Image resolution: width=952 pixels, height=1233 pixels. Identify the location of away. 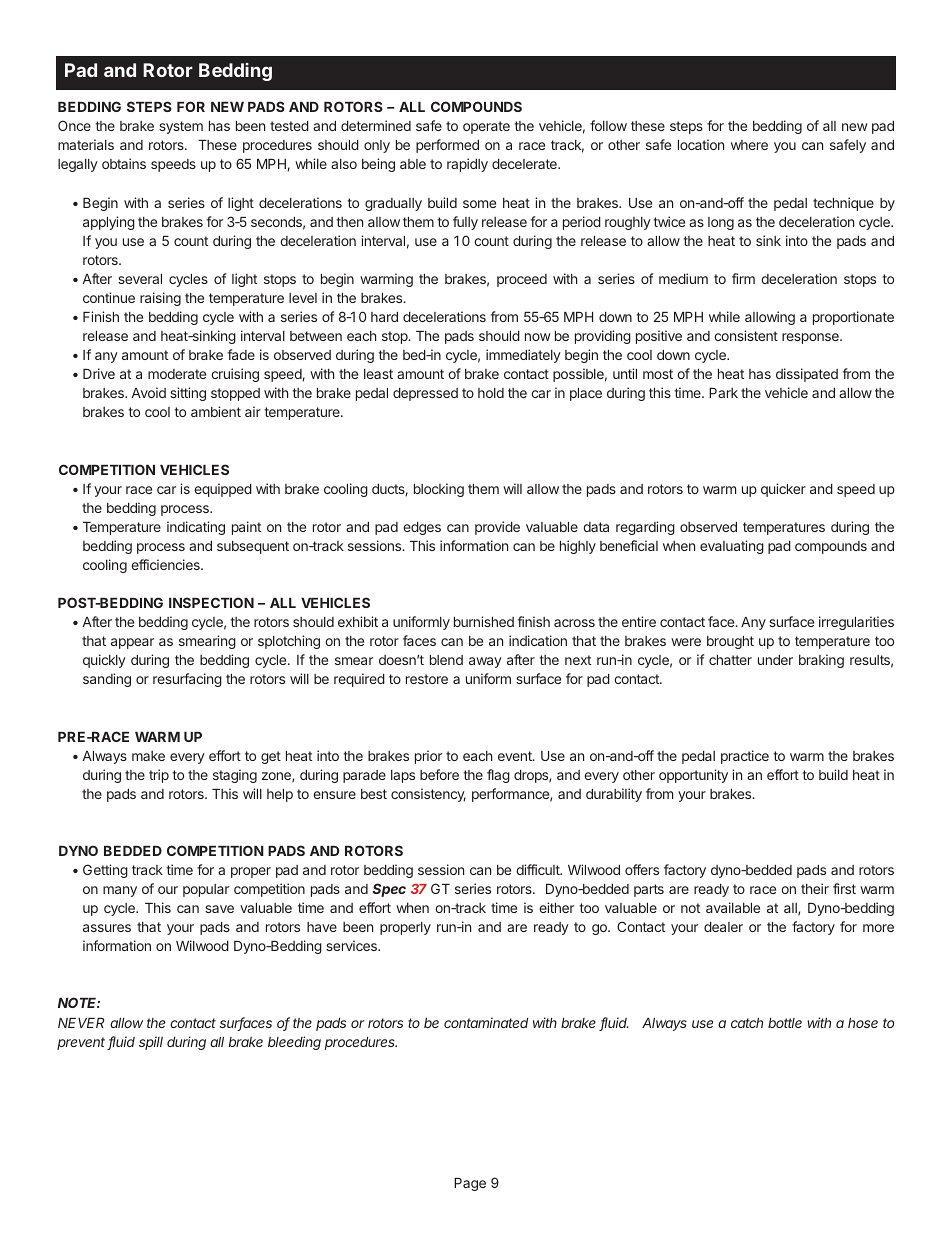
(485, 662).
